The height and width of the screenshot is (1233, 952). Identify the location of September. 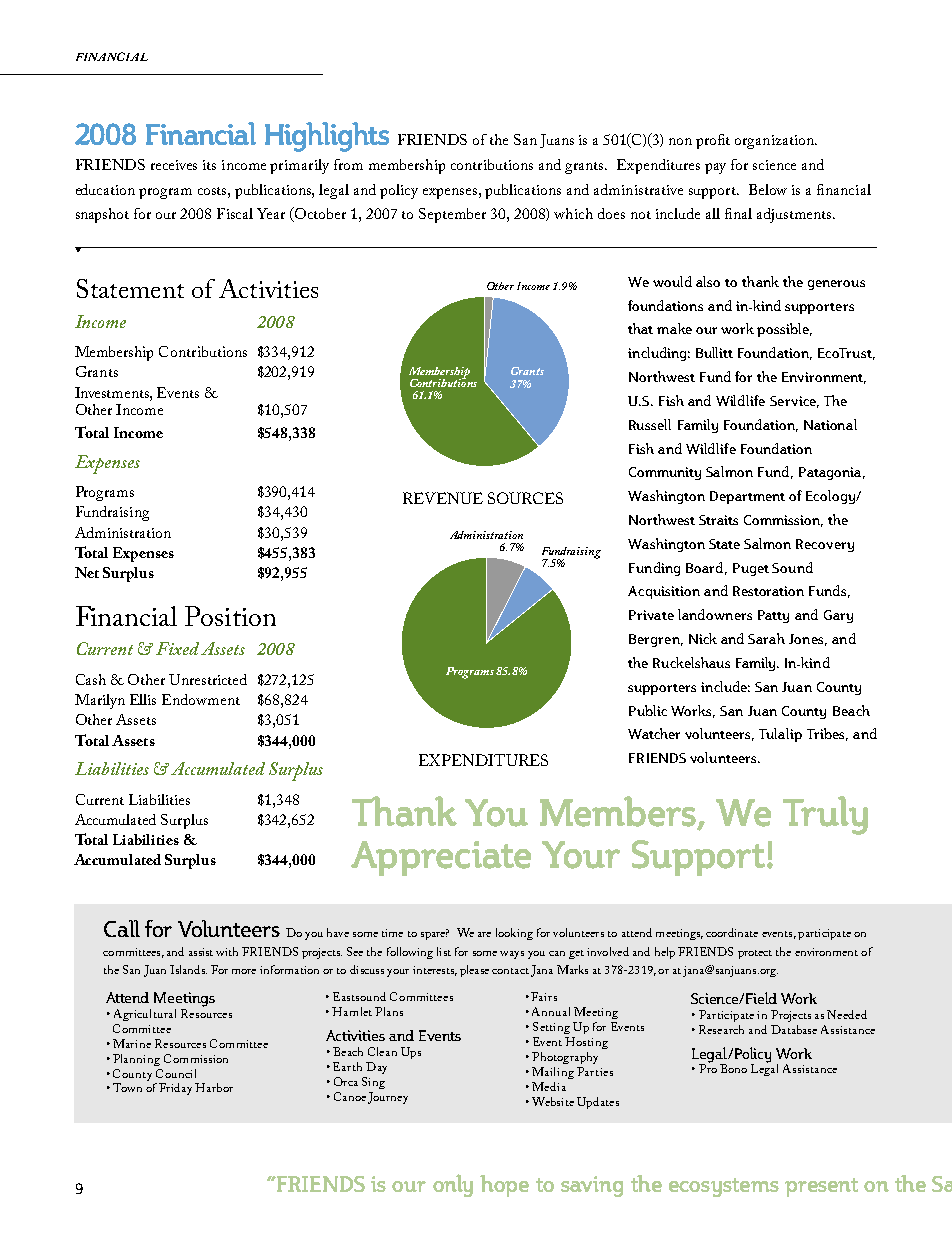
(452, 215).
